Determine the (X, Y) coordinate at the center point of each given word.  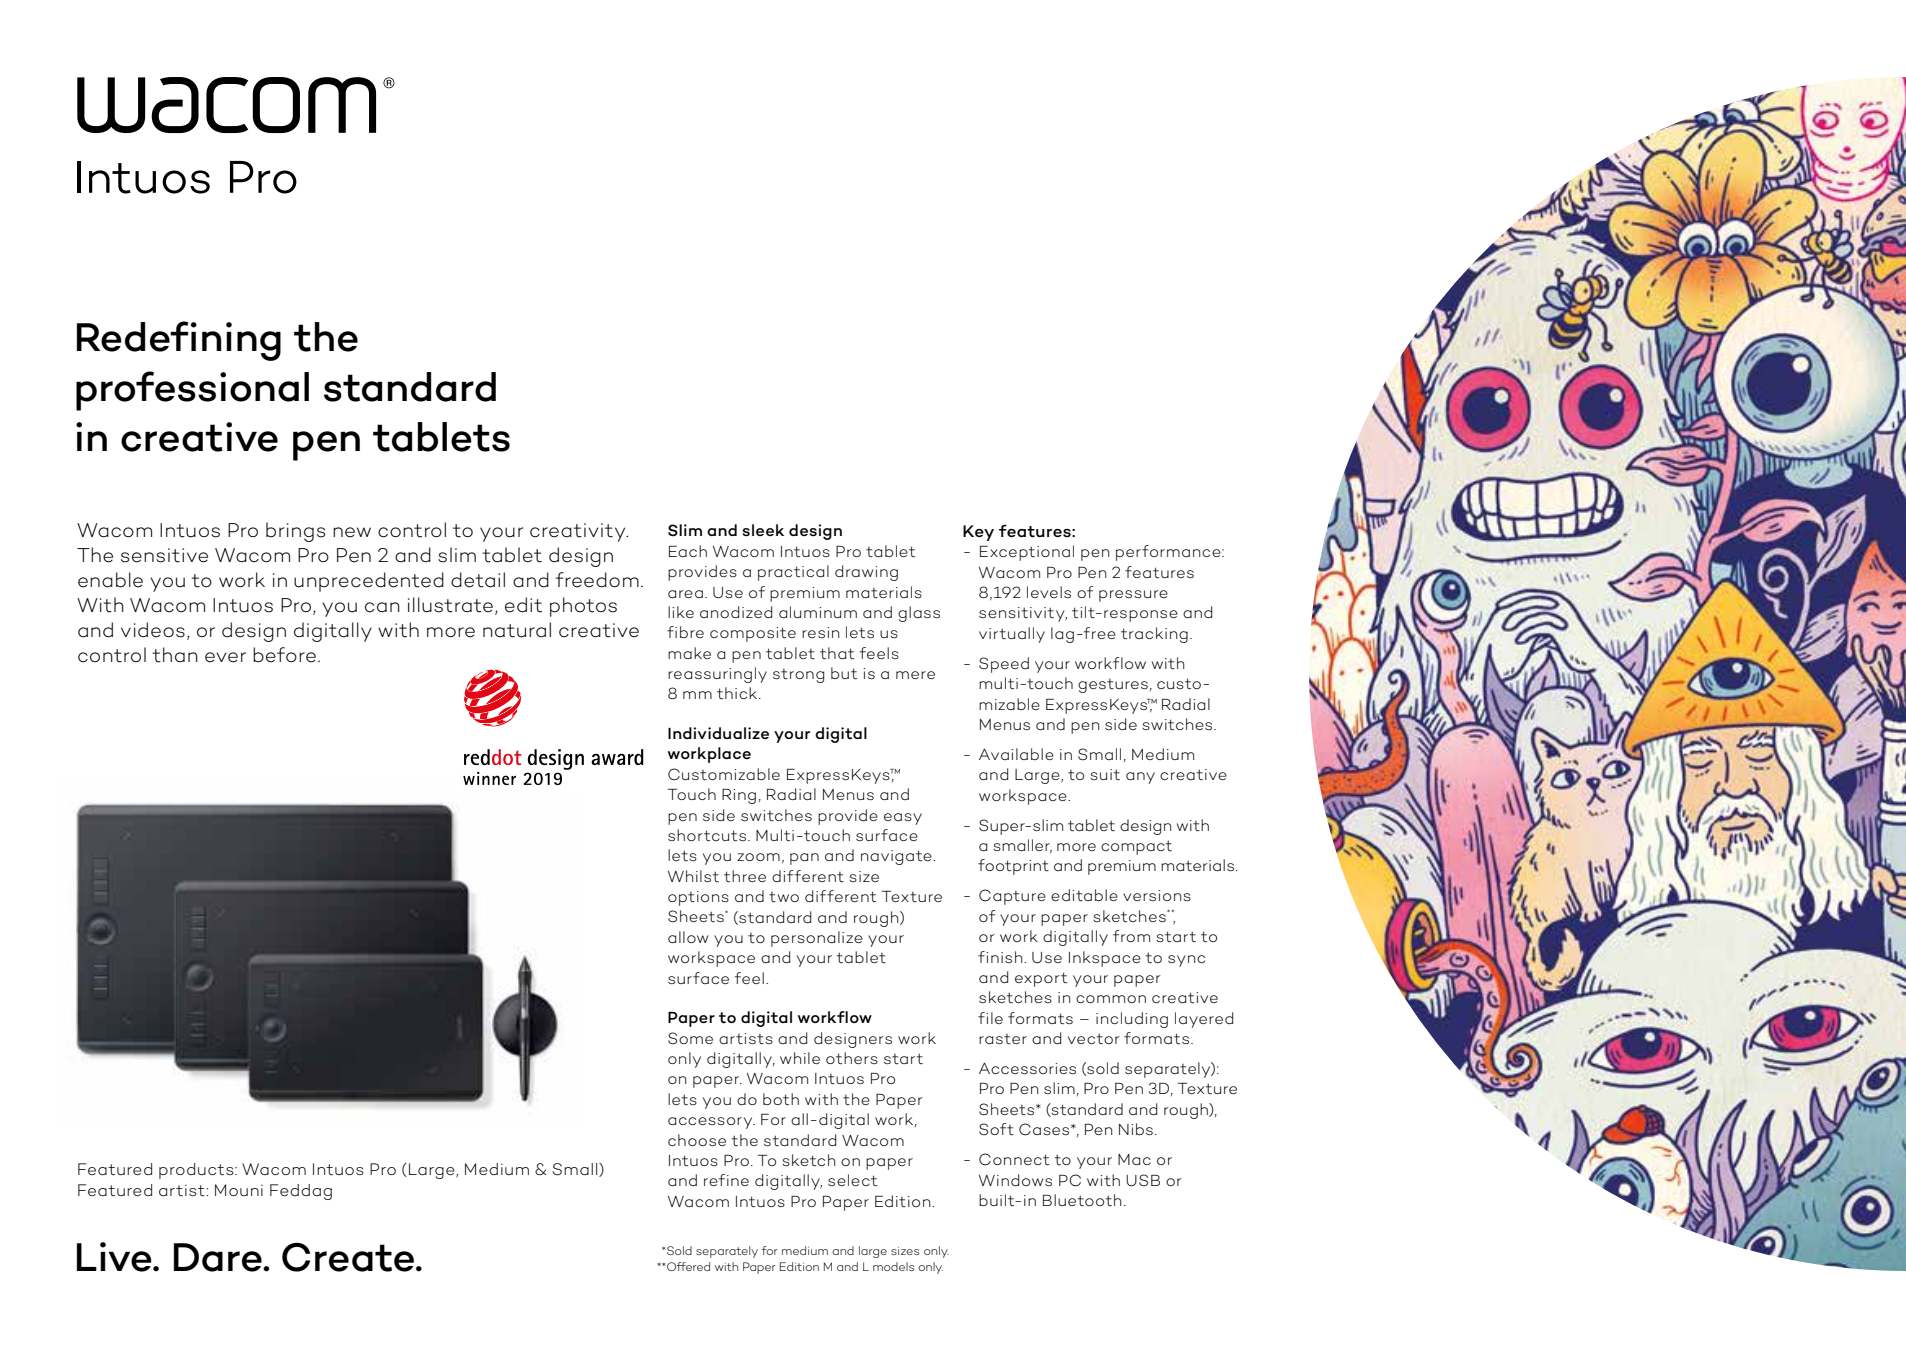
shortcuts (708, 835)
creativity (579, 532)
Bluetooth (1082, 1200)
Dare (219, 1257)
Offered (687, 1266)
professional (192, 391)
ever (225, 657)
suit (1105, 775)
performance (1169, 553)
